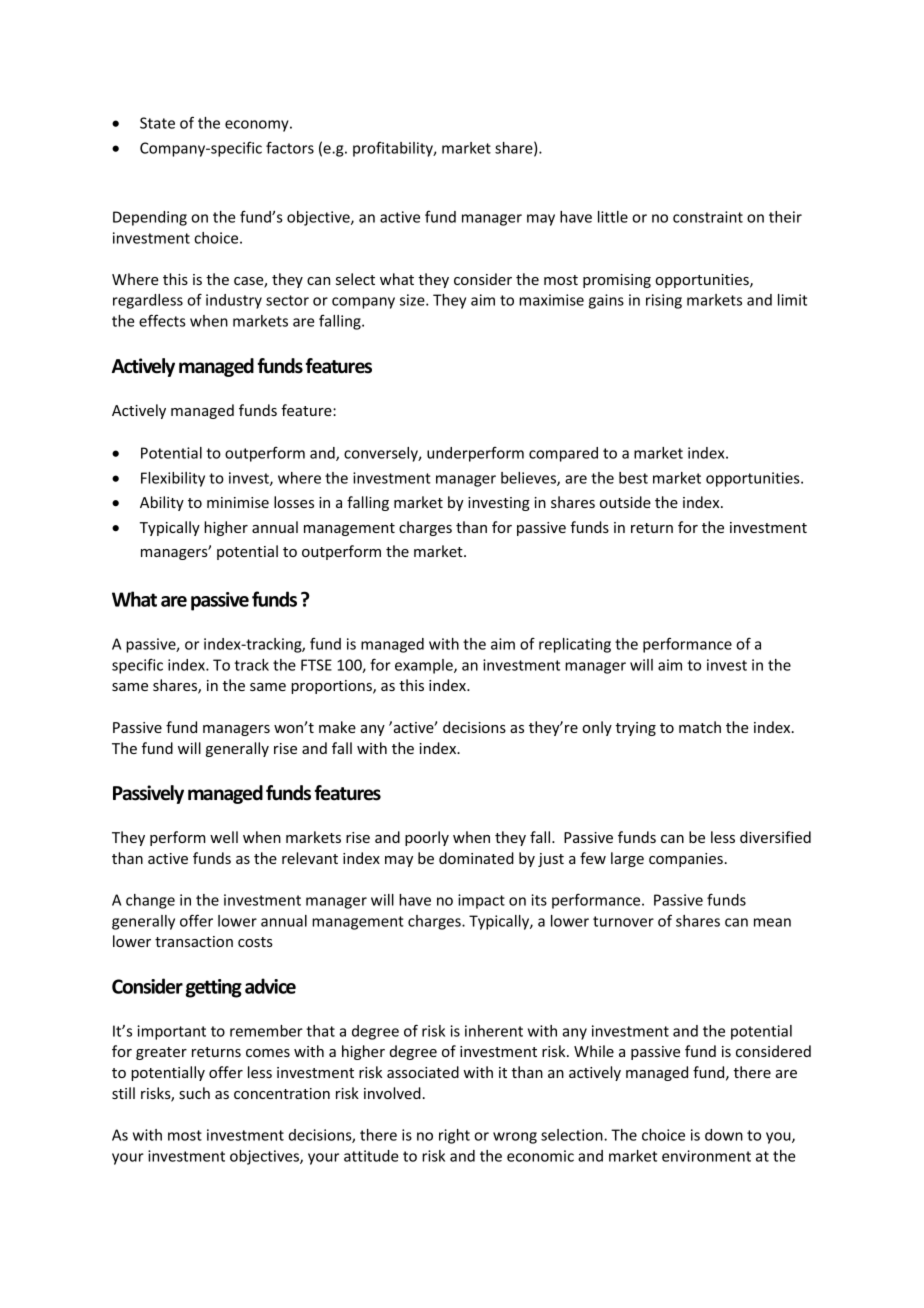 Image resolution: width=924 pixels, height=1308 pixels. What do you see at coordinates (194, 1093) in the screenshot?
I see `such` at bounding box center [194, 1093].
